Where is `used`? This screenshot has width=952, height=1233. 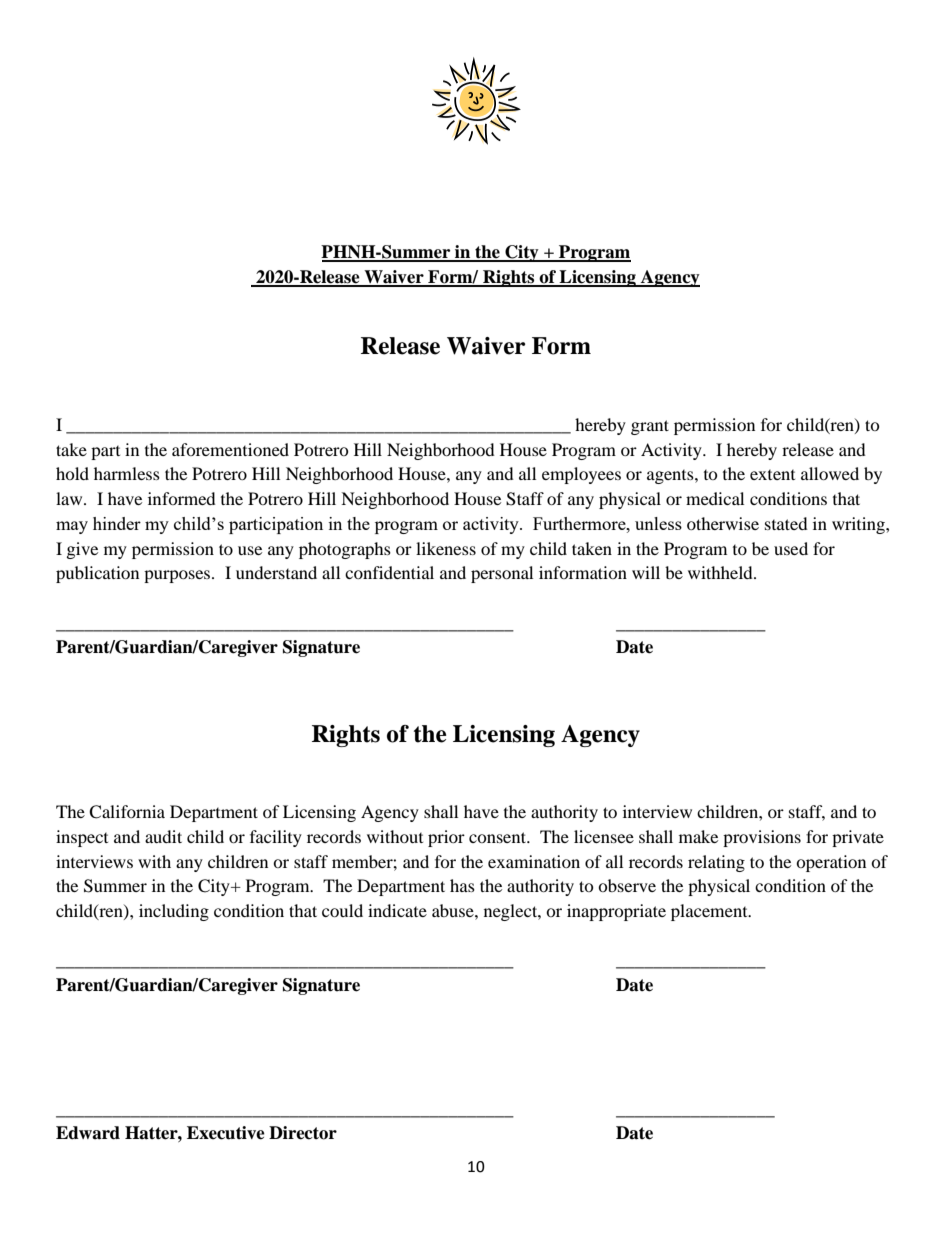
used is located at coordinates (791, 548).
